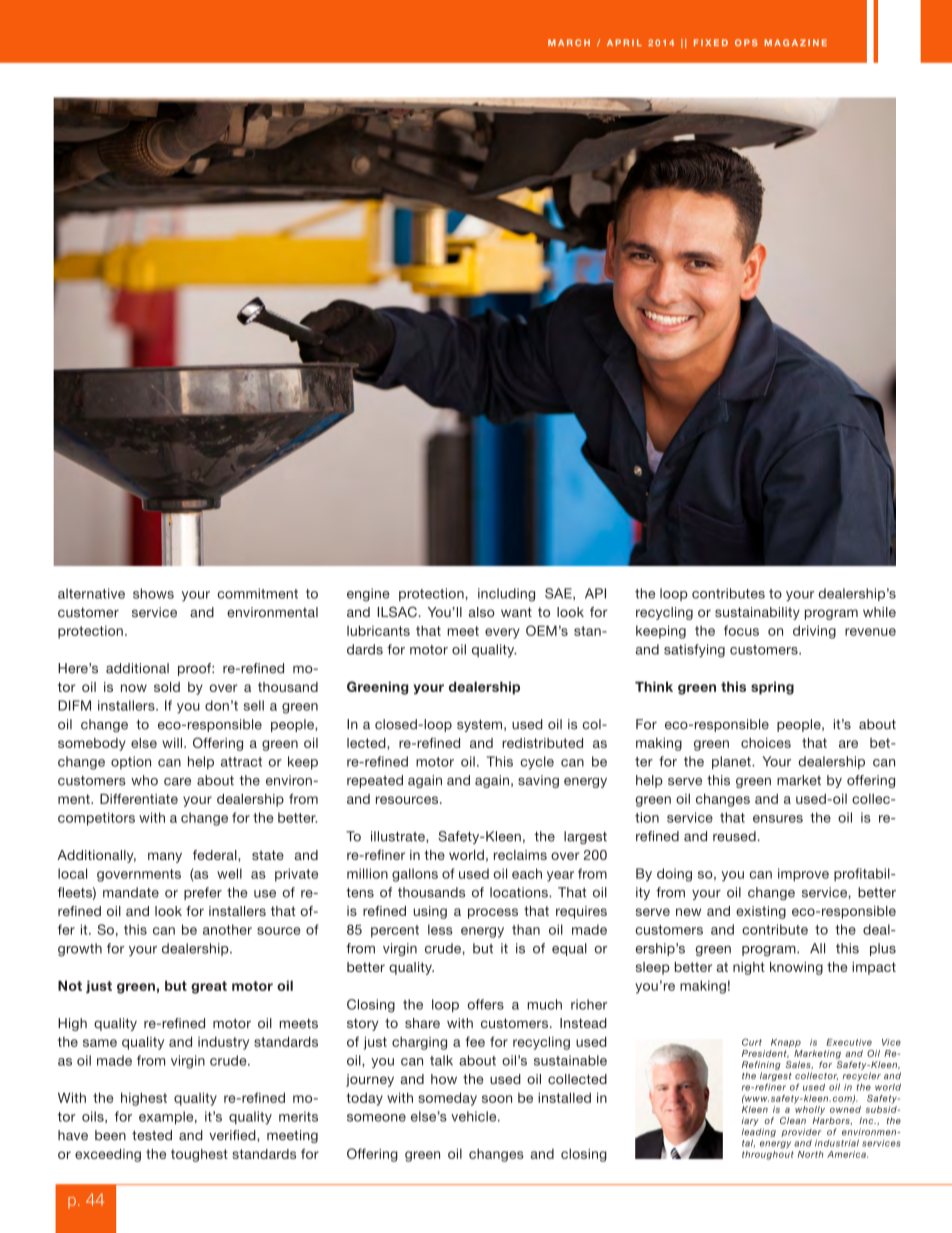 The image size is (952, 1233). What do you see at coordinates (803, 875) in the page?
I see `improve` at bounding box center [803, 875].
